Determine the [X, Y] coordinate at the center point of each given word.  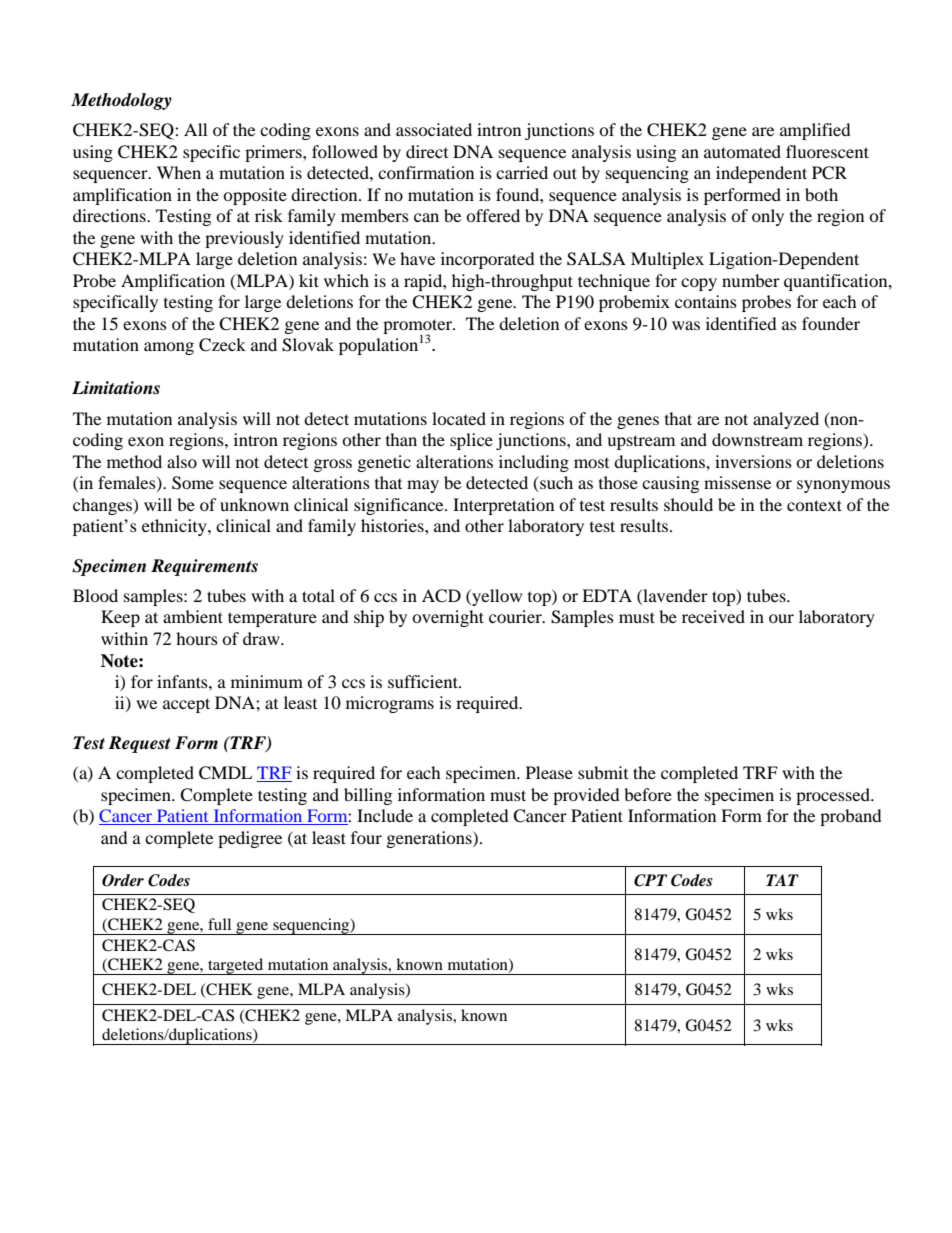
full [219, 924]
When [179, 172]
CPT [650, 880]
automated [742, 151]
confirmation [426, 172]
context [814, 505]
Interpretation [503, 506]
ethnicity [175, 527]
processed [834, 796]
